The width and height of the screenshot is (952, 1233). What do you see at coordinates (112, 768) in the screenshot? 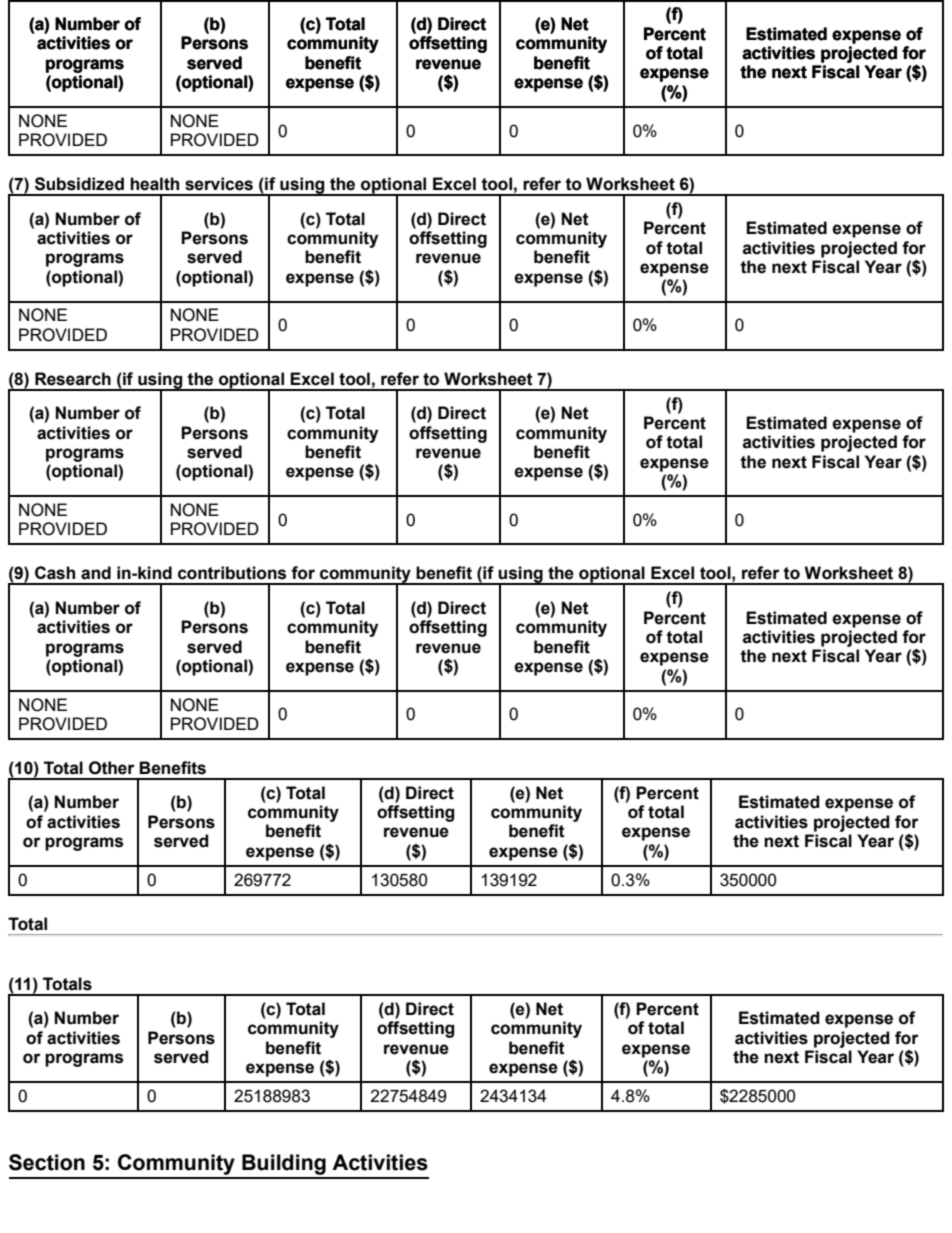
I see `Other` at bounding box center [112, 768].
